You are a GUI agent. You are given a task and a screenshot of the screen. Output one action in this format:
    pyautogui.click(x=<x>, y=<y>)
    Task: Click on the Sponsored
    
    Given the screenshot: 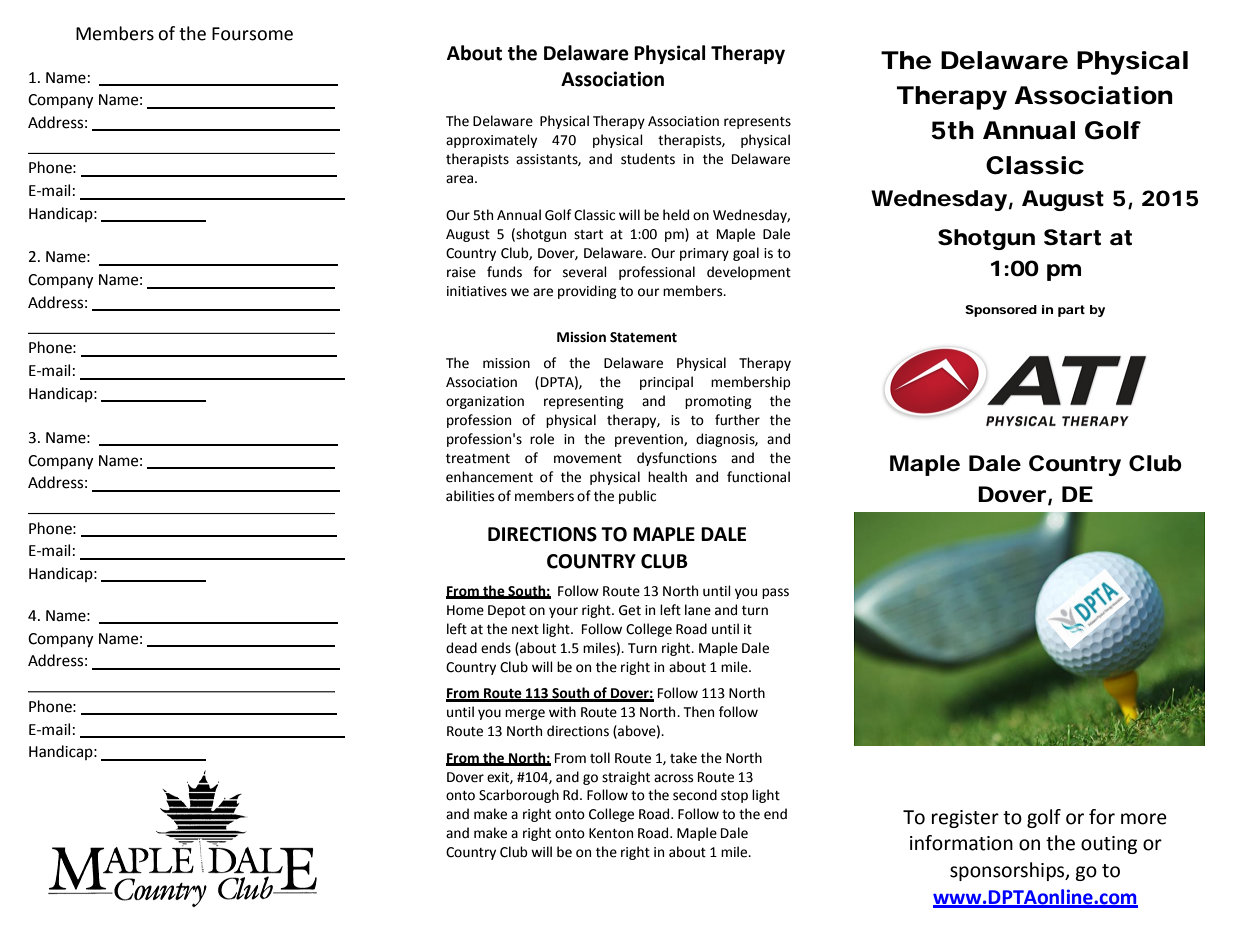 What is the action you would take?
    pyautogui.click(x=1001, y=311)
